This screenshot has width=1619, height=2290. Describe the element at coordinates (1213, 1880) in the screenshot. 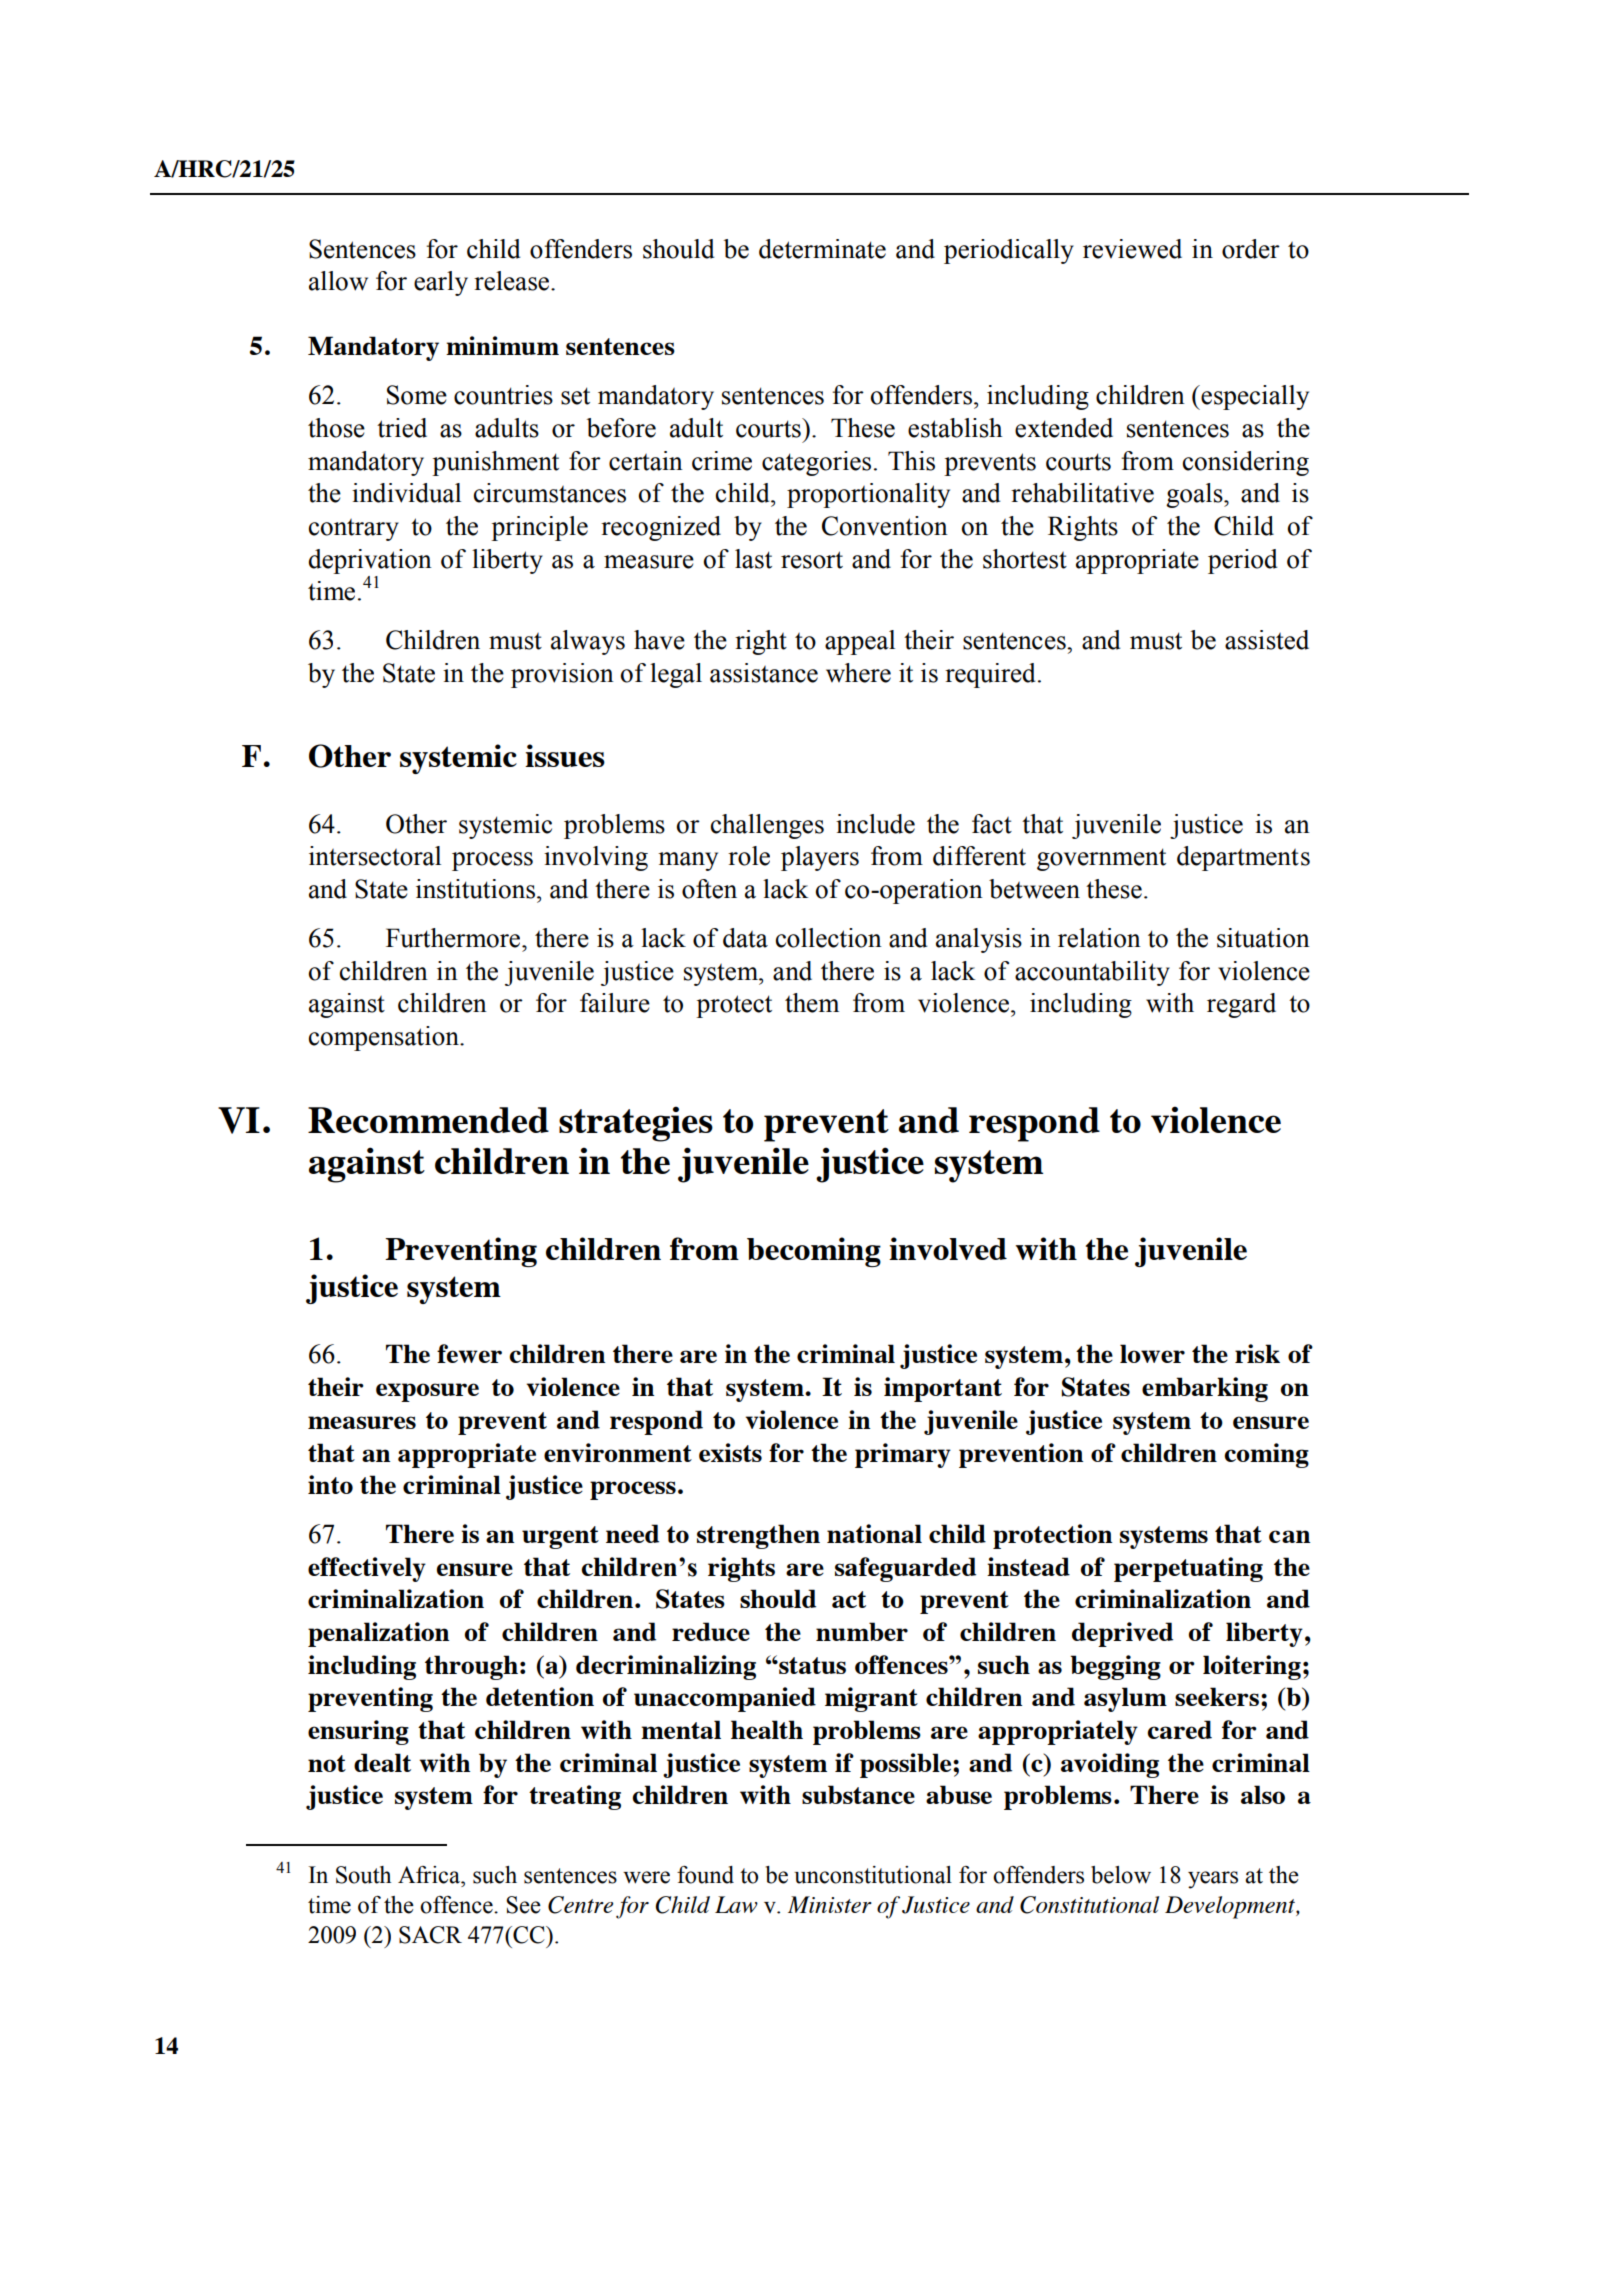

I see `years` at that location.
